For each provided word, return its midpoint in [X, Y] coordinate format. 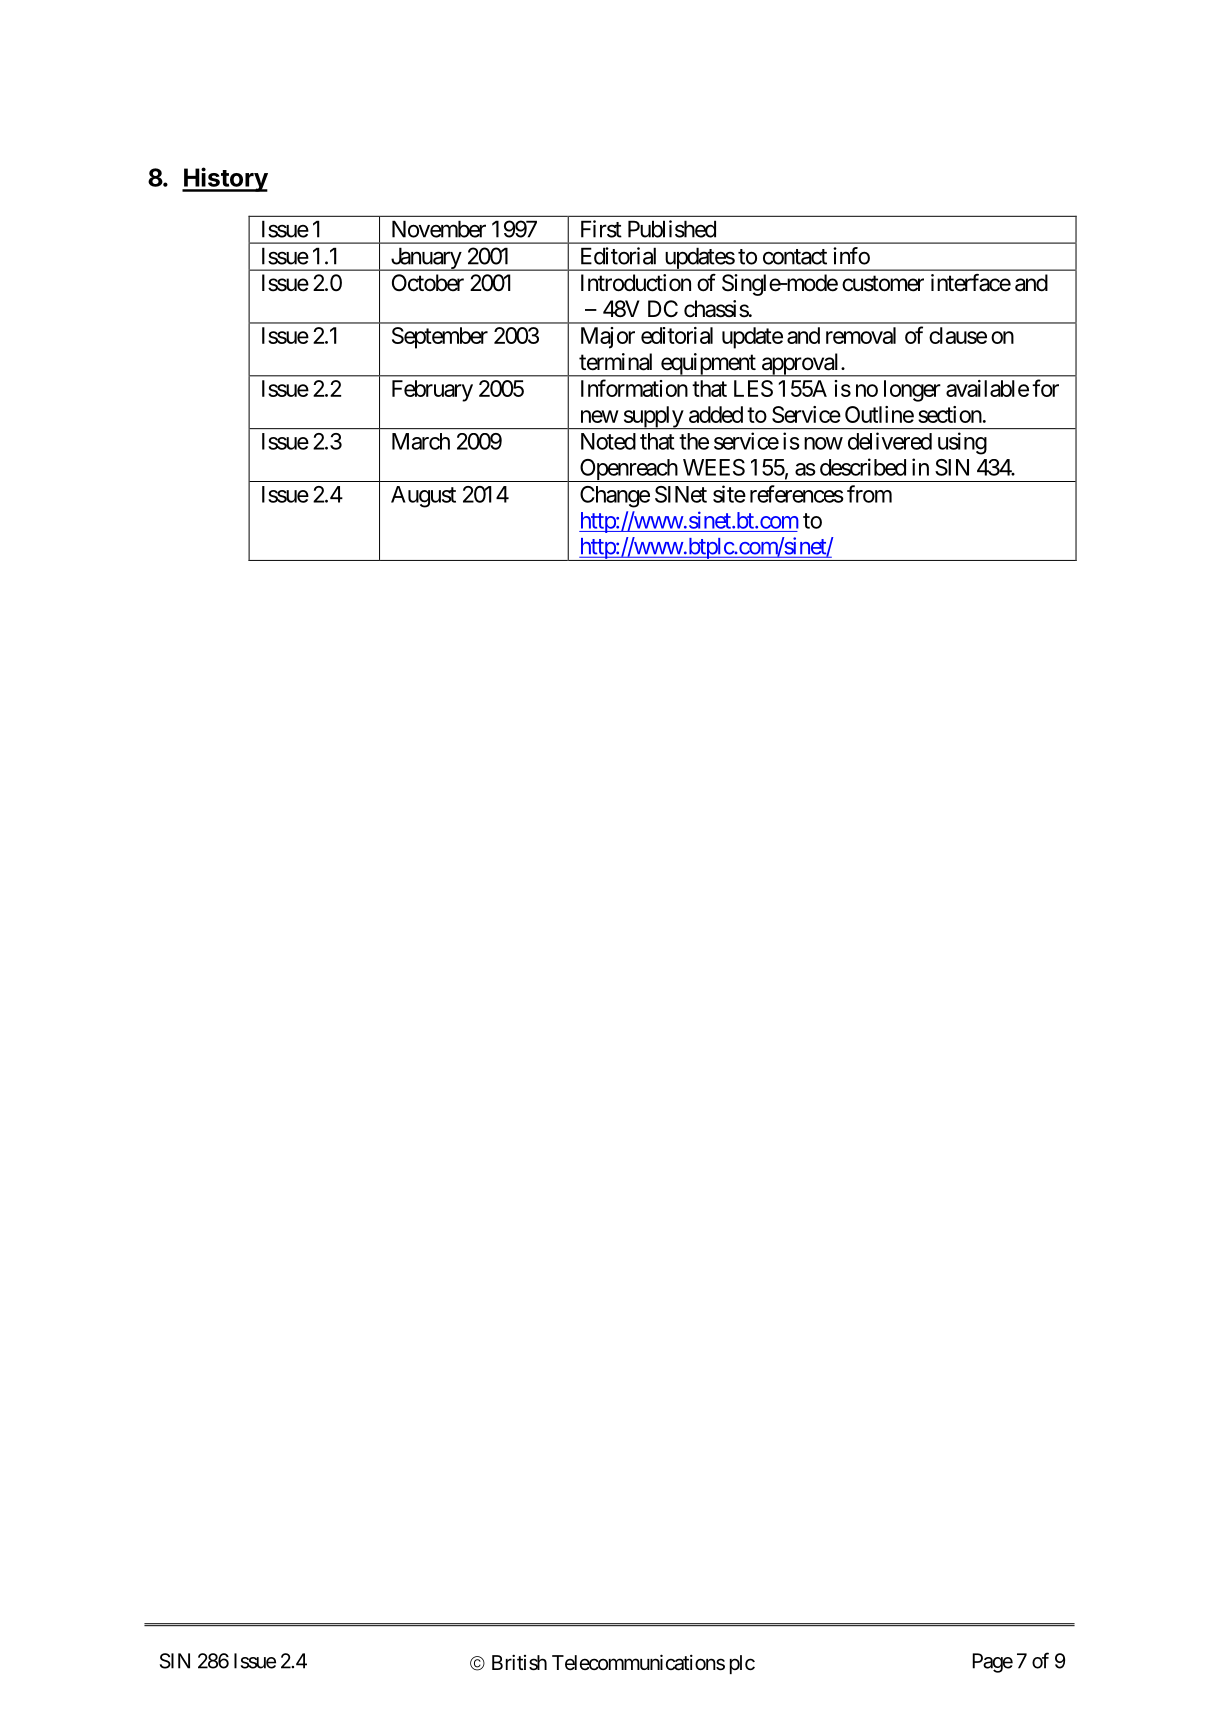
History [225, 179]
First [601, 229]
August [423, 497]
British [519, 1662]
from [869, 494]
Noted [608, 441]
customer [883, 283]
